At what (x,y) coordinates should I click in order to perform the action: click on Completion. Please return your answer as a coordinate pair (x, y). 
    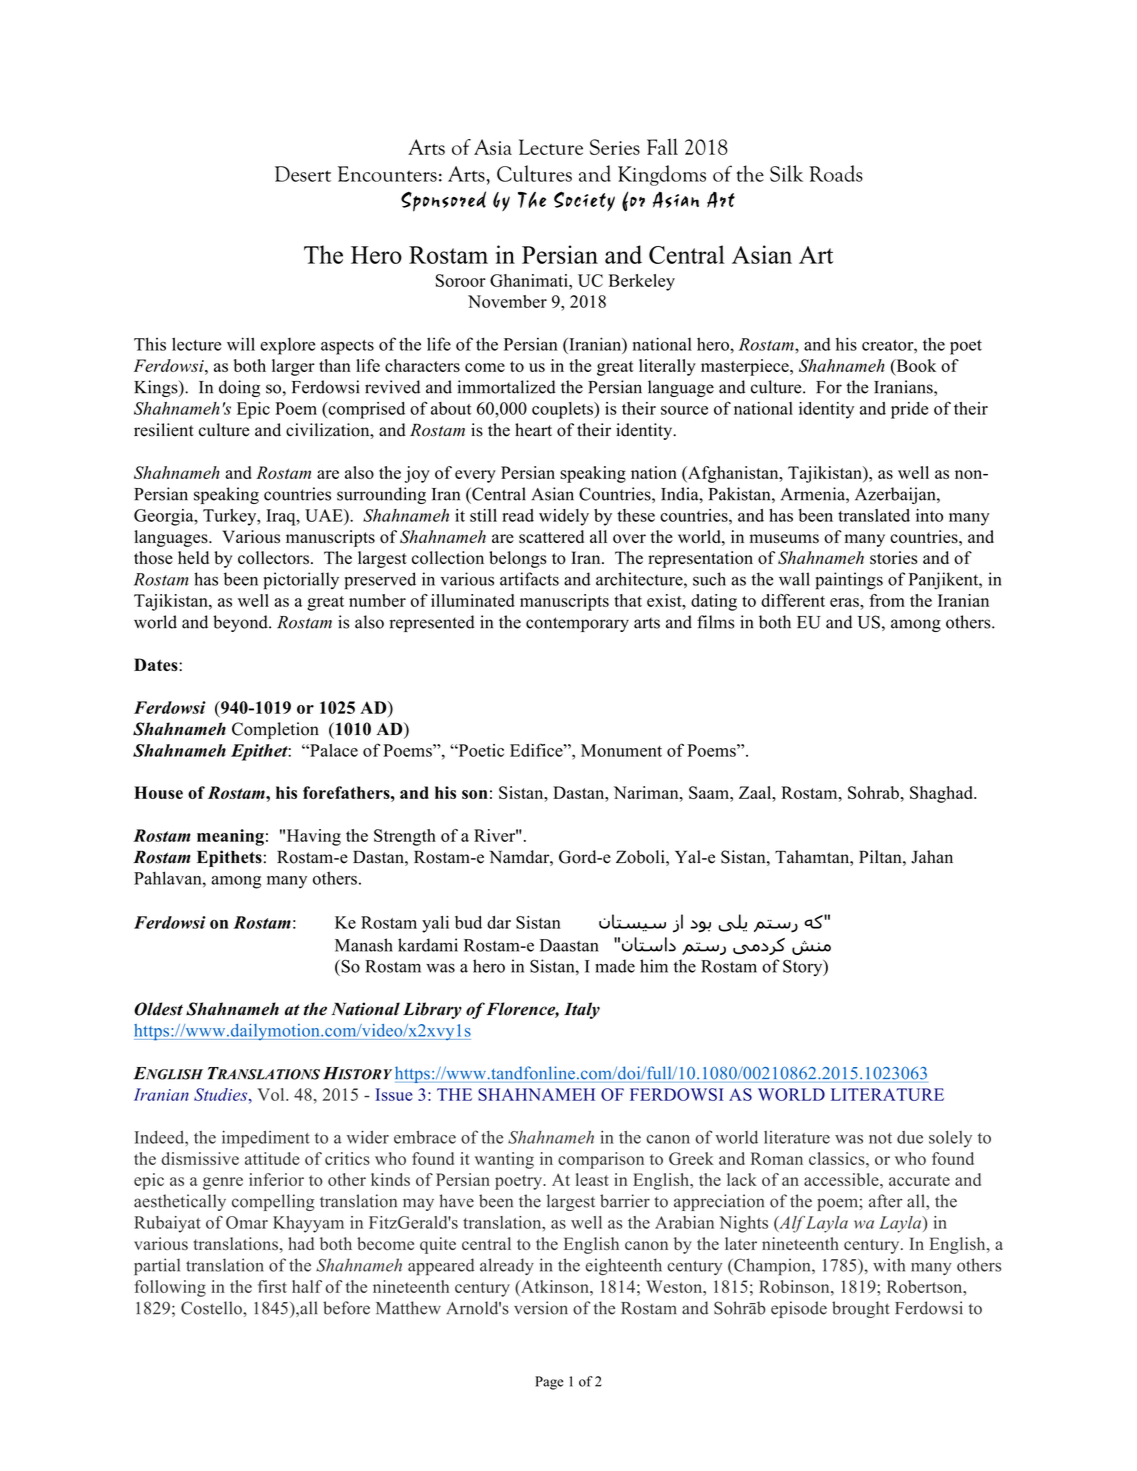
    Looking at the image, I should click on (275, 730).
